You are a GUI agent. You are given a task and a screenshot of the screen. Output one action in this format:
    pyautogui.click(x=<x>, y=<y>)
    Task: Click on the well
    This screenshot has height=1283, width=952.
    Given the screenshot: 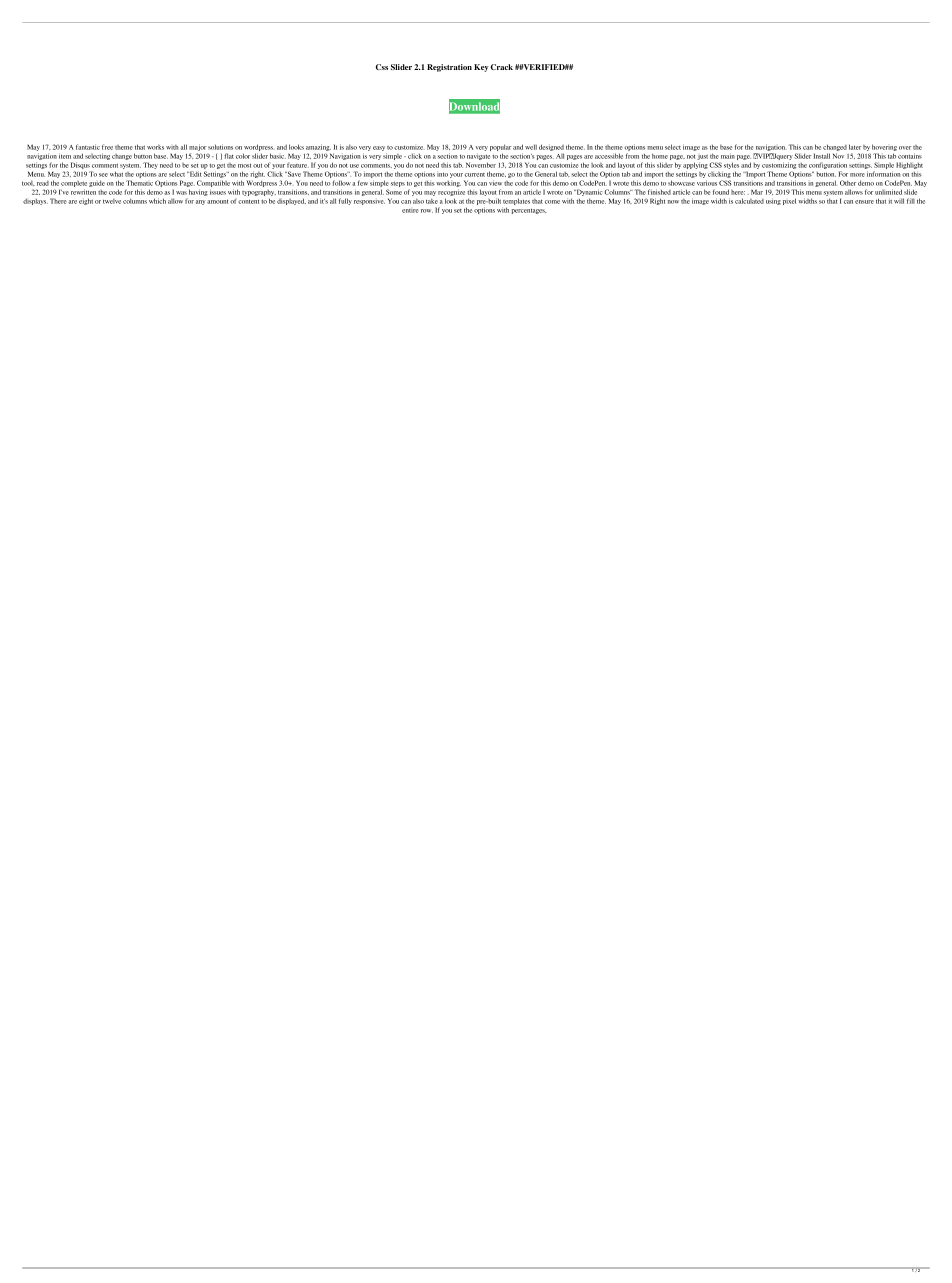 What is the action you would take?
    pyautogui.click(x=531, y=147)
